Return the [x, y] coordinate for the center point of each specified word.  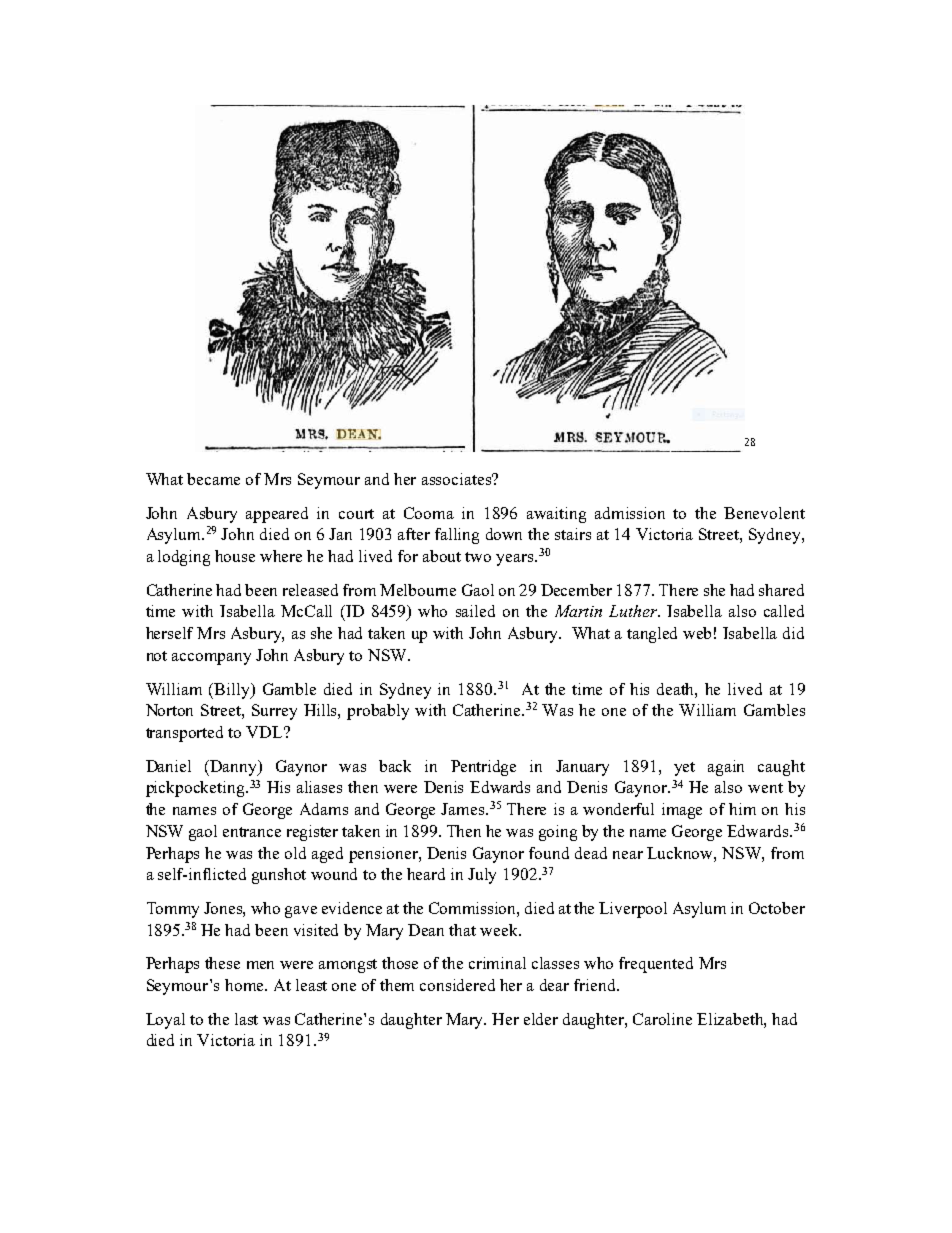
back [395, 766]
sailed [475, 611]
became [213, 479]
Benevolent [764, 513]
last [246, 1019]
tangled [652, 635]
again [726, 768]
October [777, 908]
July [482, 876]
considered [457, 985]
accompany [211, 659]
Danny [235, 768]
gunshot [279, 876]
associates [458, 479]
